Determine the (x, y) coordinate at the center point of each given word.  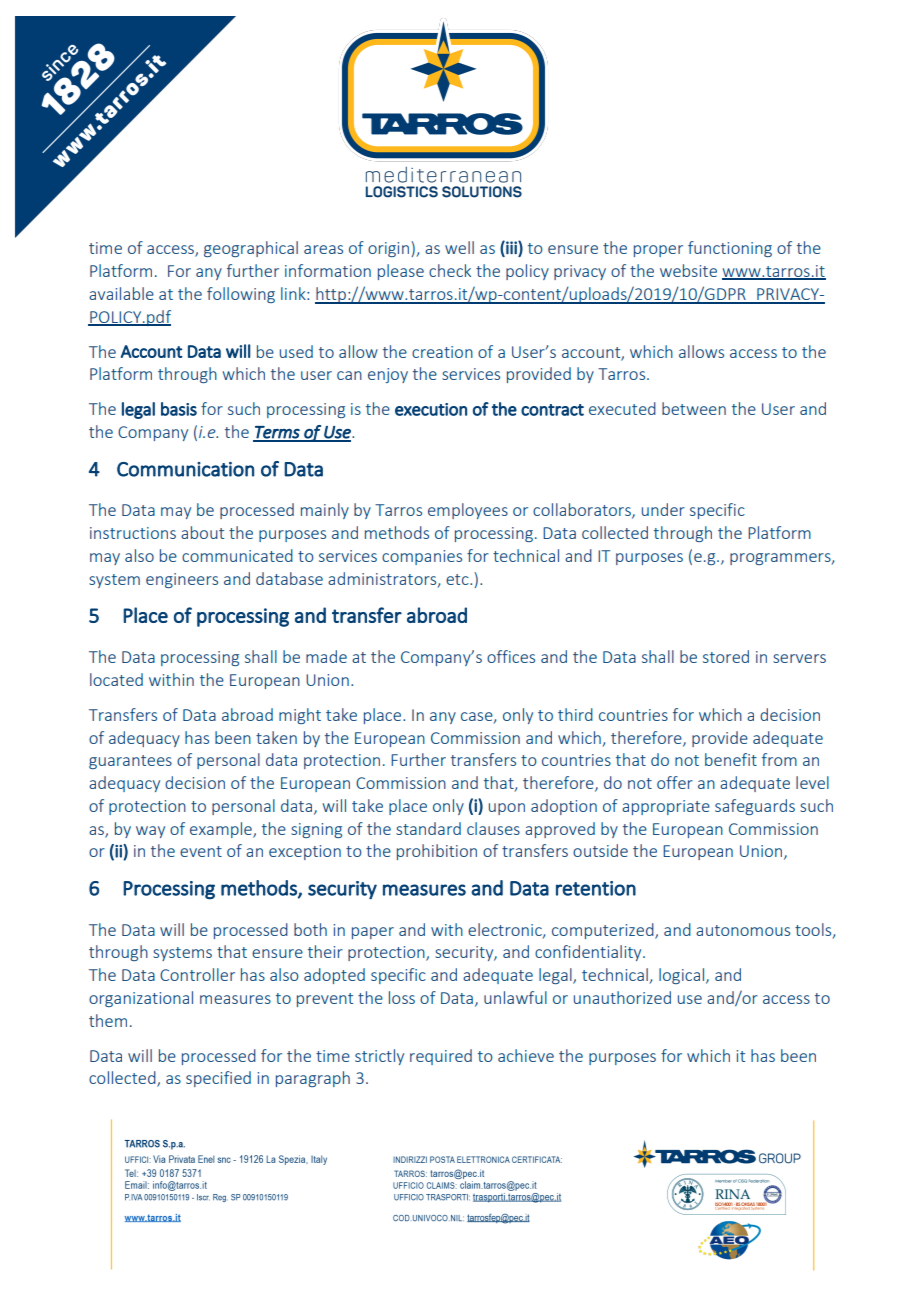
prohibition (437, 852)
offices (511, 656)
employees (468, 511)
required (441, 1057)
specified (218, 1079)
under (663, 509)
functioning (730, 249)
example (222, 830)
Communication (185, 469)
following (241, 295)
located (116, 679)
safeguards (755, 807)
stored (726, 656)
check (450, 270)
